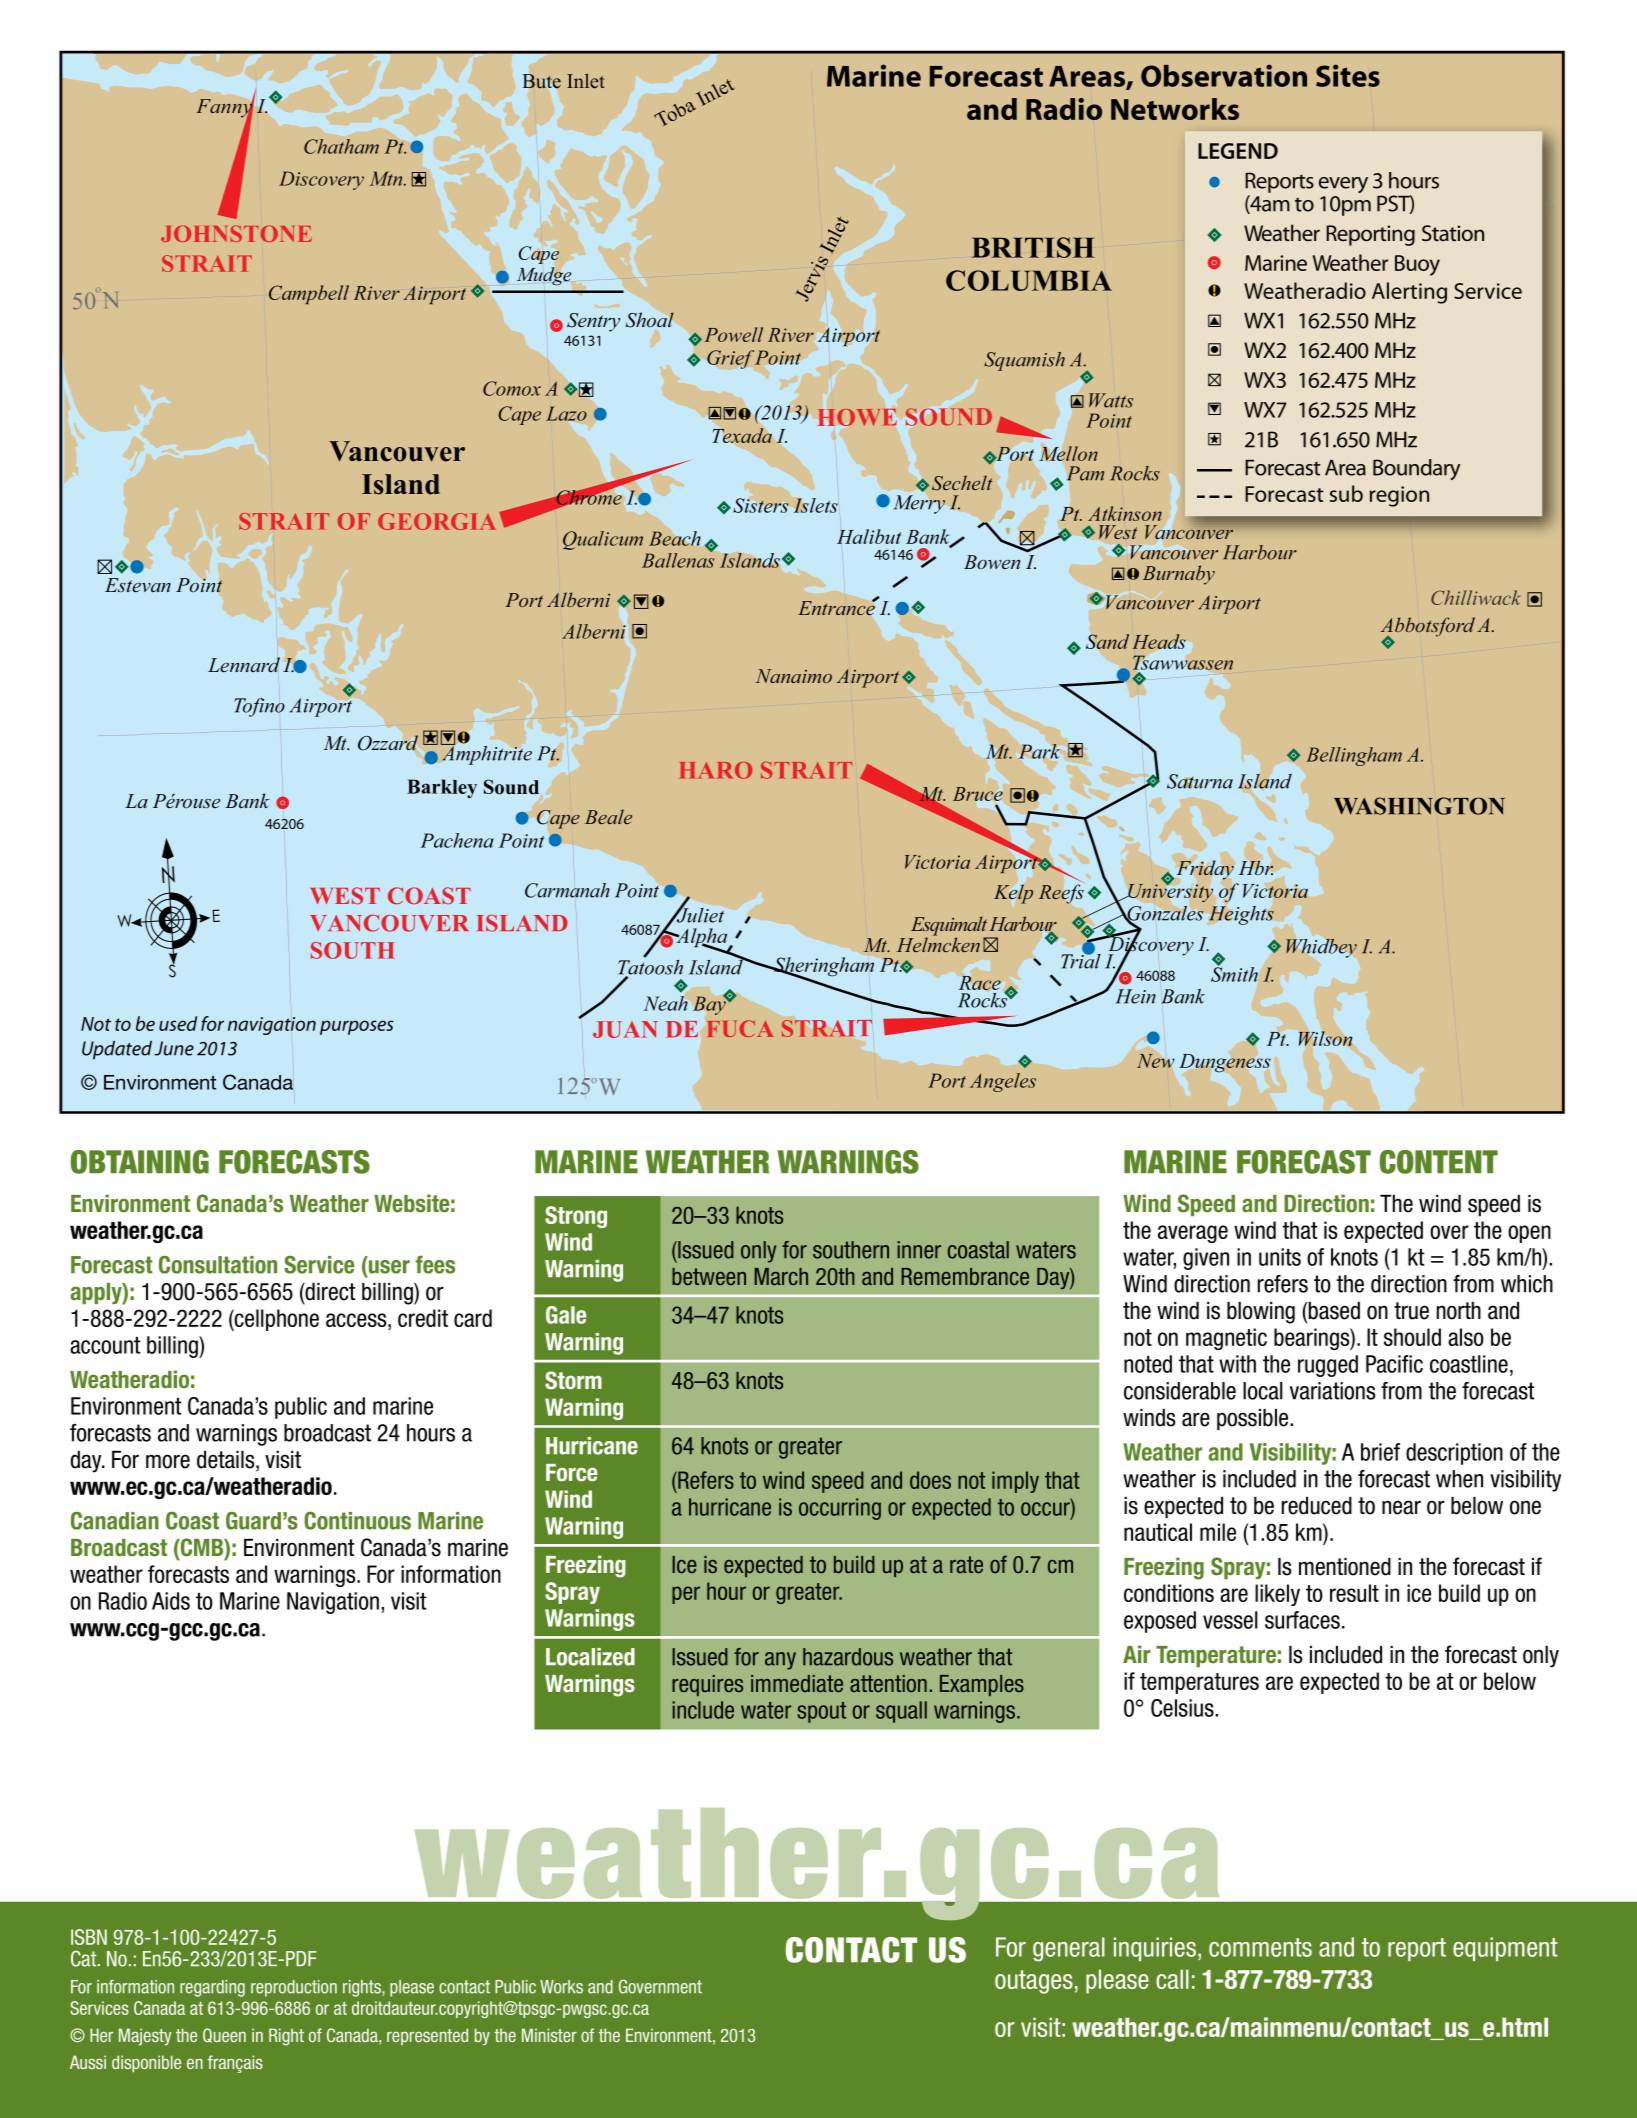 The image size is (1637, 2118). I want to click on BRITISH, so click(1033, 247).
